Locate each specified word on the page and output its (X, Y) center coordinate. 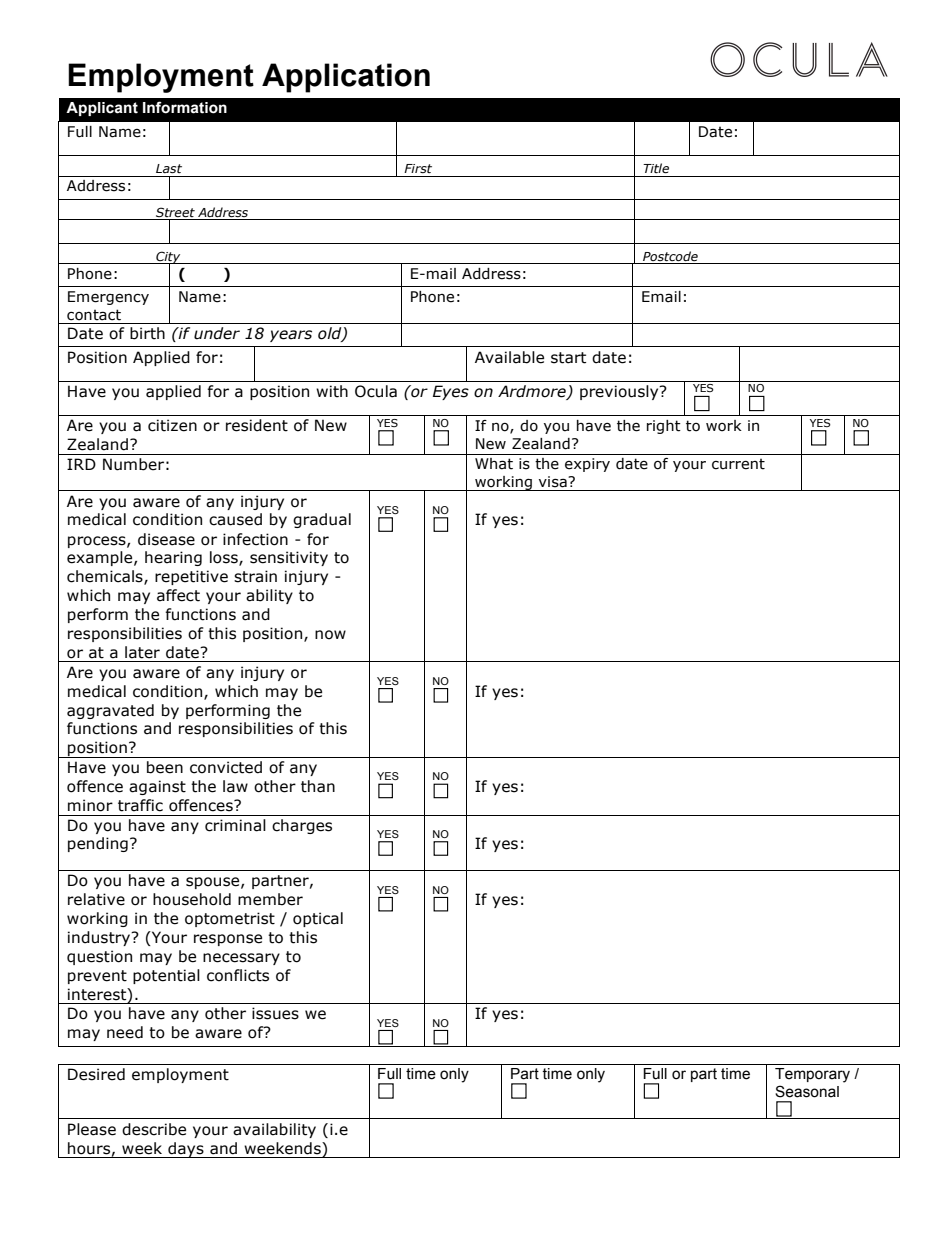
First (418, 168)
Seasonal (807, 1091)
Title (656, 168)
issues (275, 1013)
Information (185, 107)
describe (154, 1129)
